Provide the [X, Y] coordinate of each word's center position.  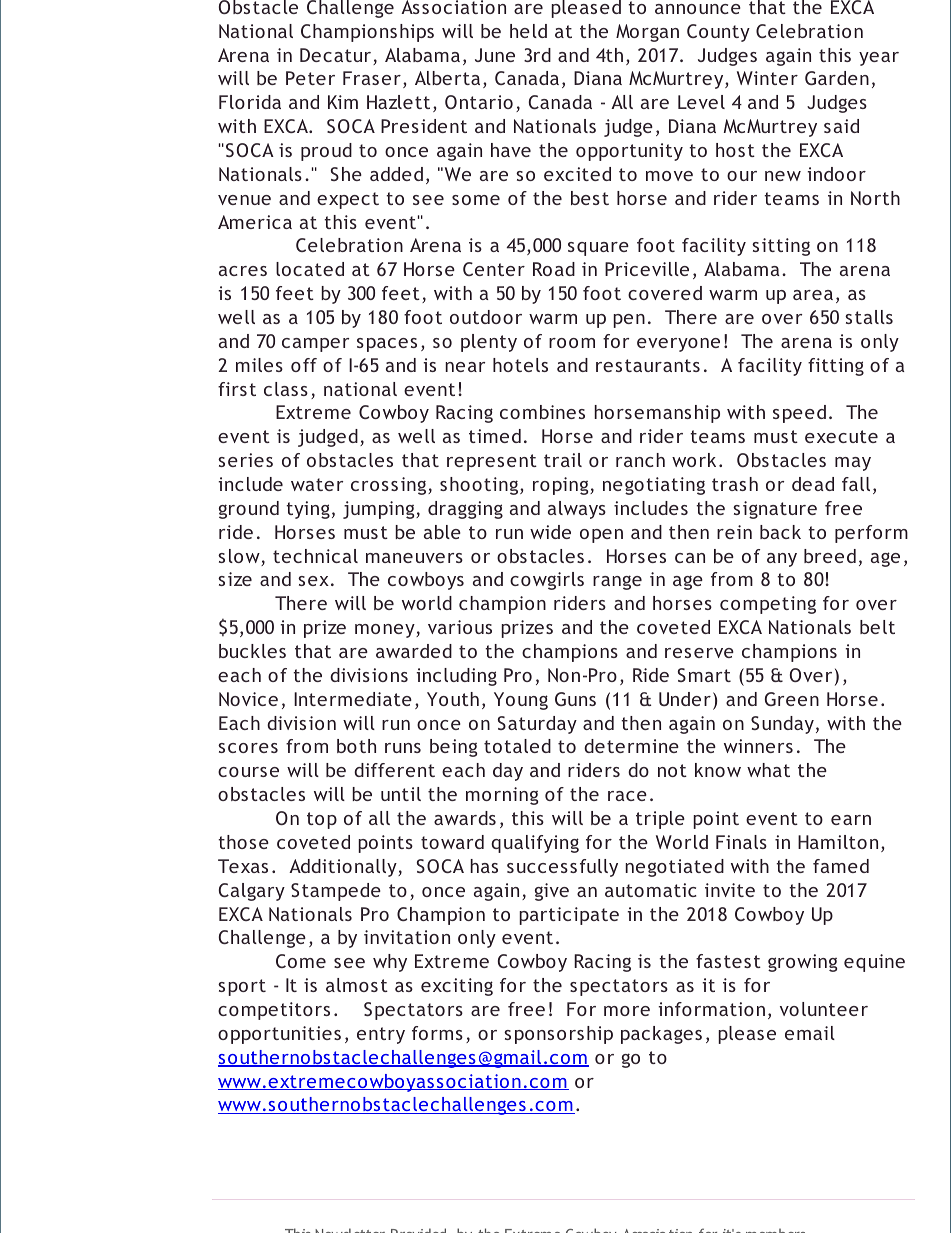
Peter [310, 78]
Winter [767, 78]
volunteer [824, 1009]
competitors [274, 1011]
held [528, 31]
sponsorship [558, 1035]
